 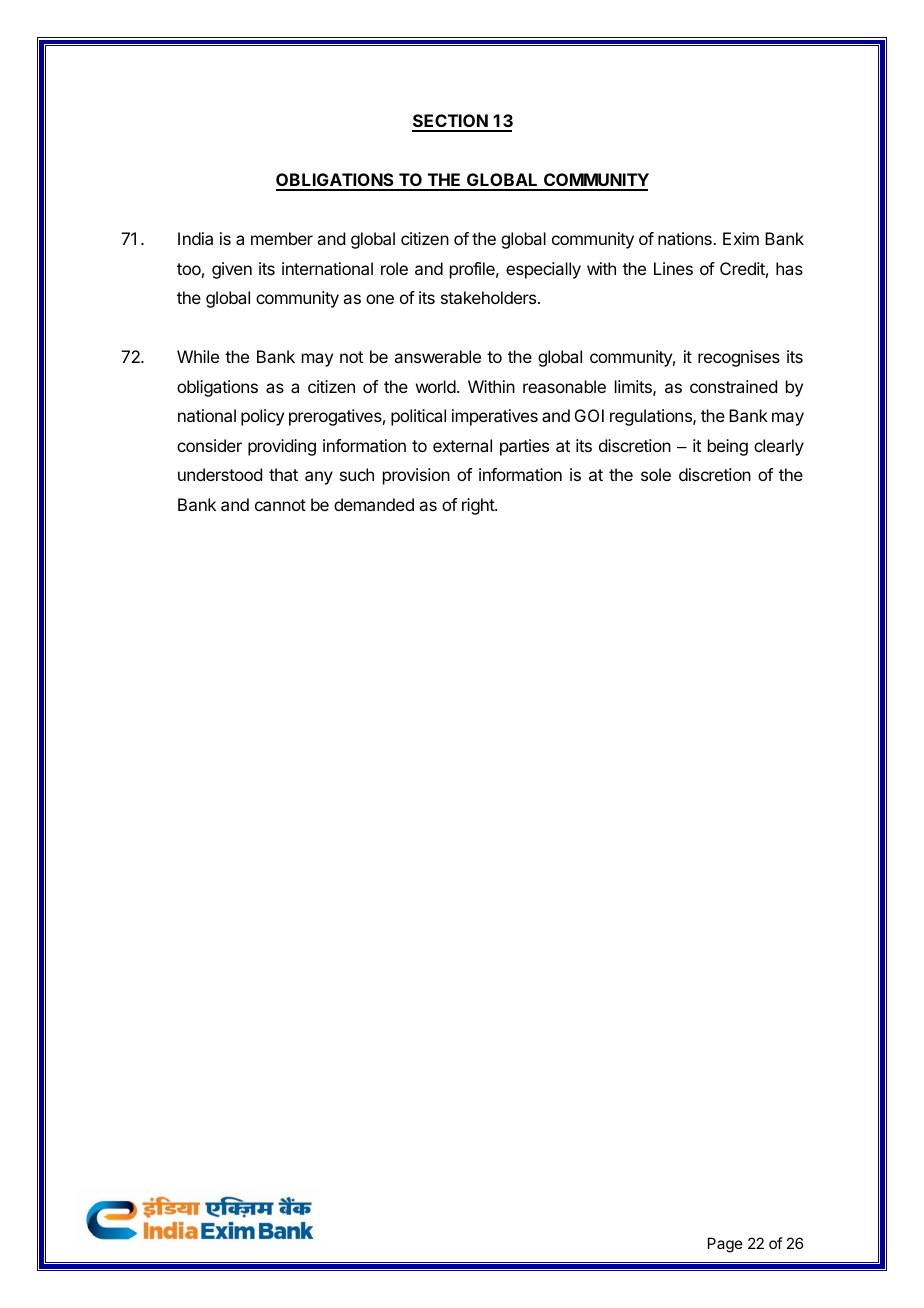 I want to click on parties, so click(x=524, y=447).
